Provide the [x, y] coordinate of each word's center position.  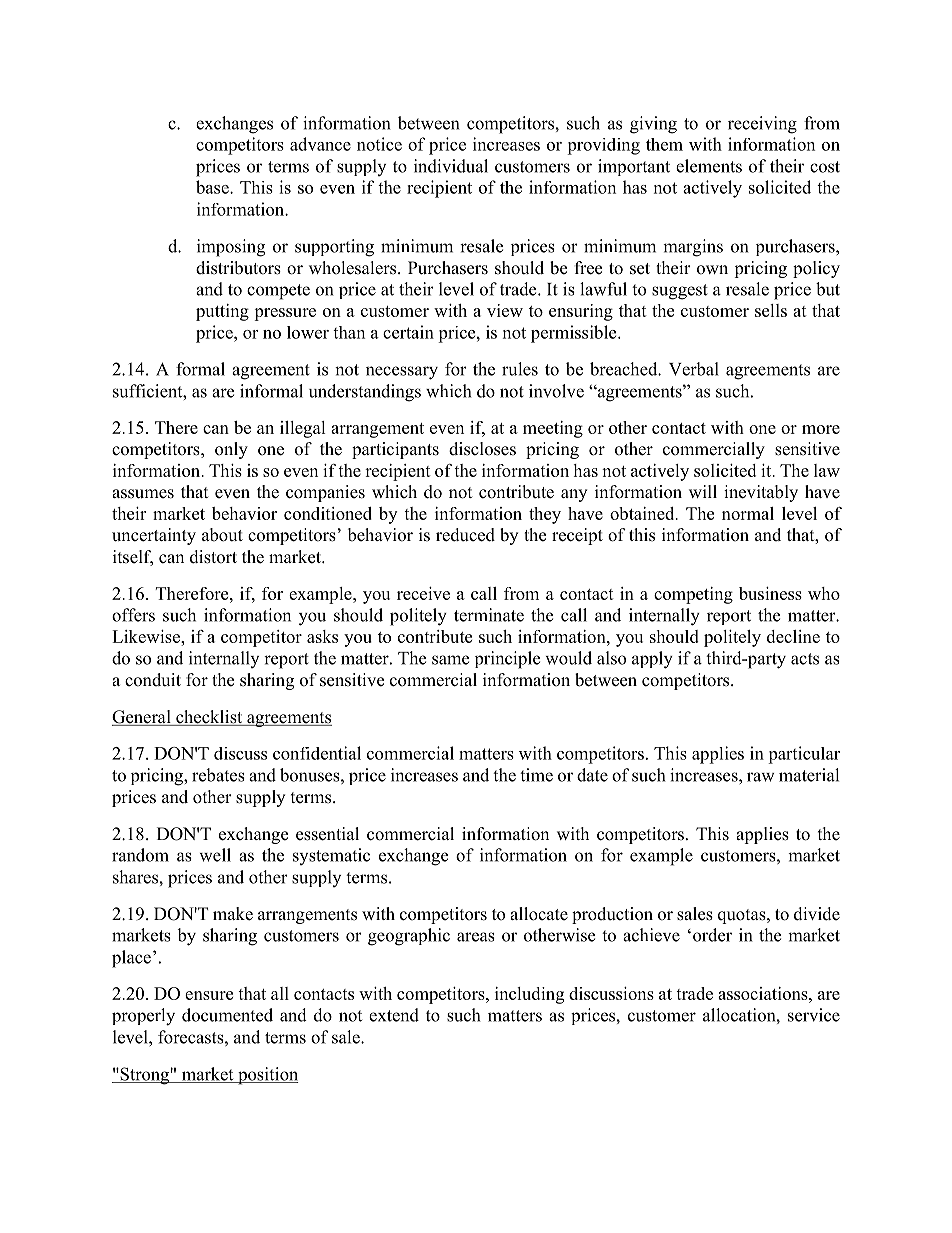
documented [227, 1015]
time [536, 775]
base [213, 187]
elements [709, 166]
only [231, 450]
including [529, 995]
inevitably [761, 493]
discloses [482, 449]
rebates [218, 775]
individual [451, 166]
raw [761, 777]
